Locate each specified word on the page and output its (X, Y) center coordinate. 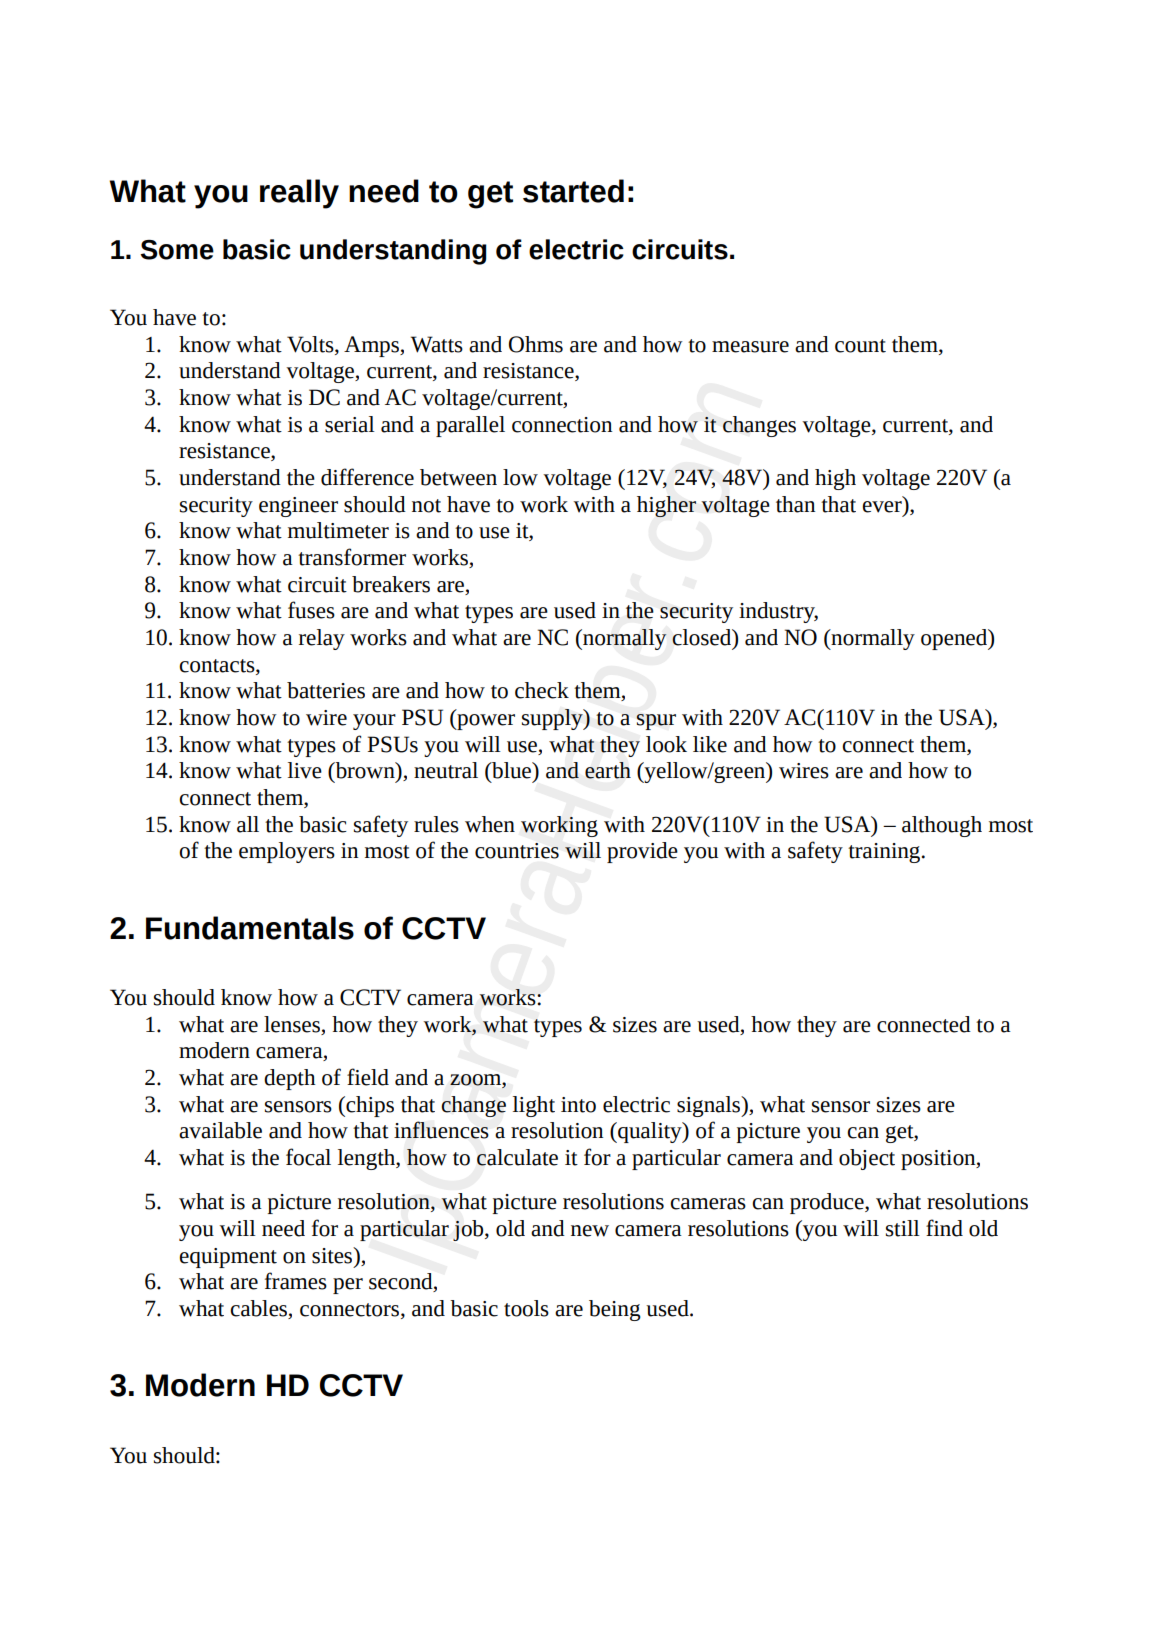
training (885, 853)
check (542, 690)
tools (526, 1308)
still (903, 1228)
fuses (311, 610)
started (573, 191)
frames (296, 1281)
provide (642, 852)
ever (882, 507)
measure (750, 347)
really (299, 194)
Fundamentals (250, 928)
